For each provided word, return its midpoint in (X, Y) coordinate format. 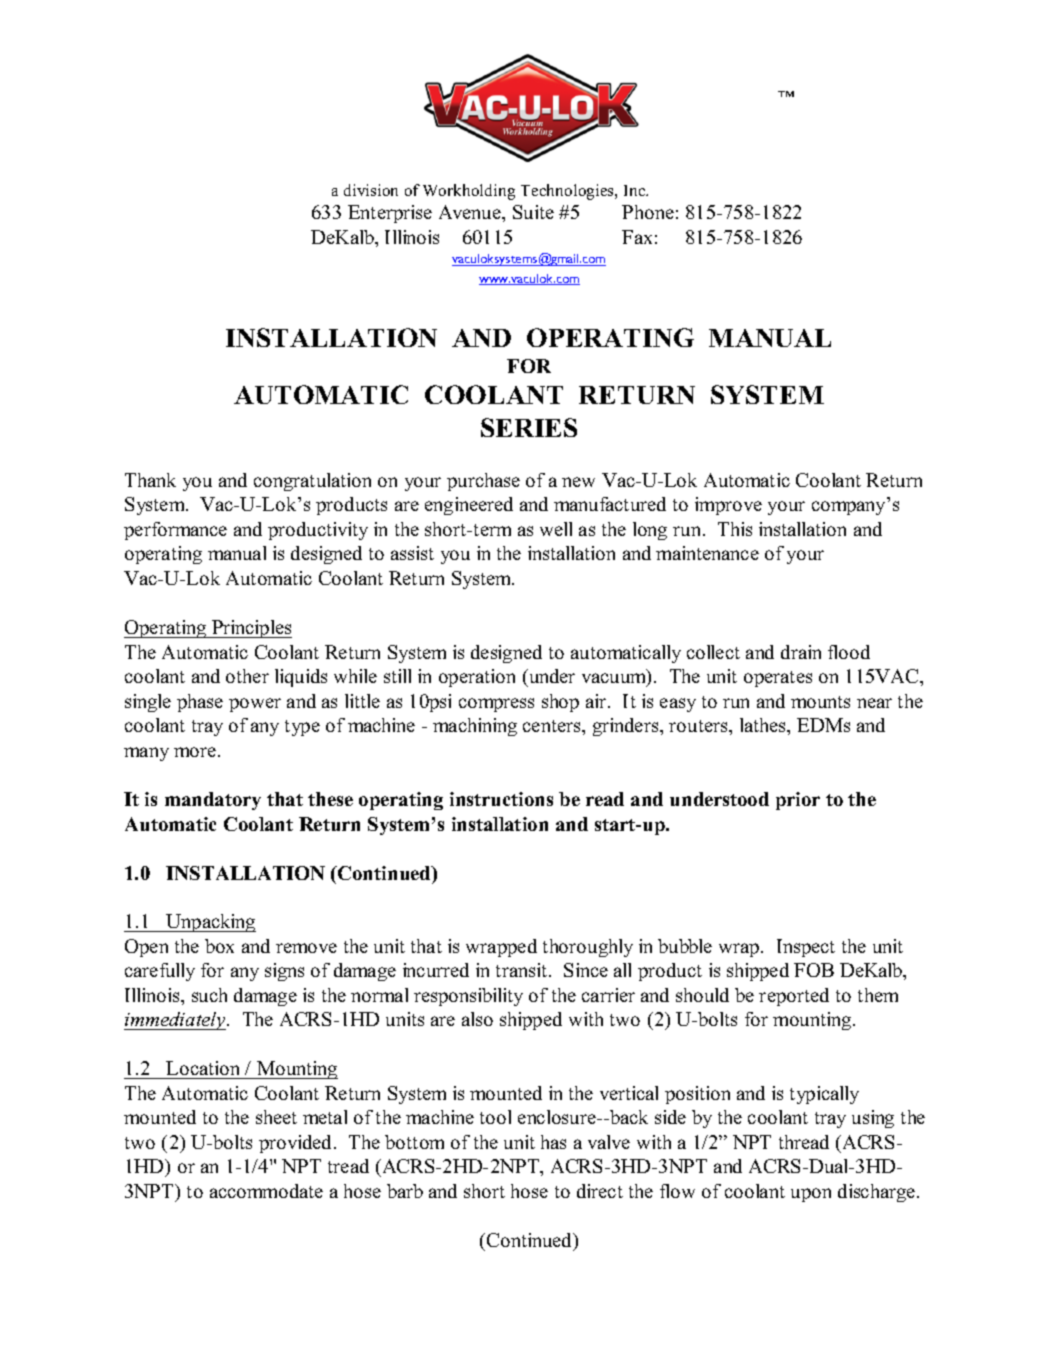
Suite (533, 212)
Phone (648, 212)
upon (811, 1195)
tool (495, 1117)
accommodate (266, 1191)
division (371, 190)
